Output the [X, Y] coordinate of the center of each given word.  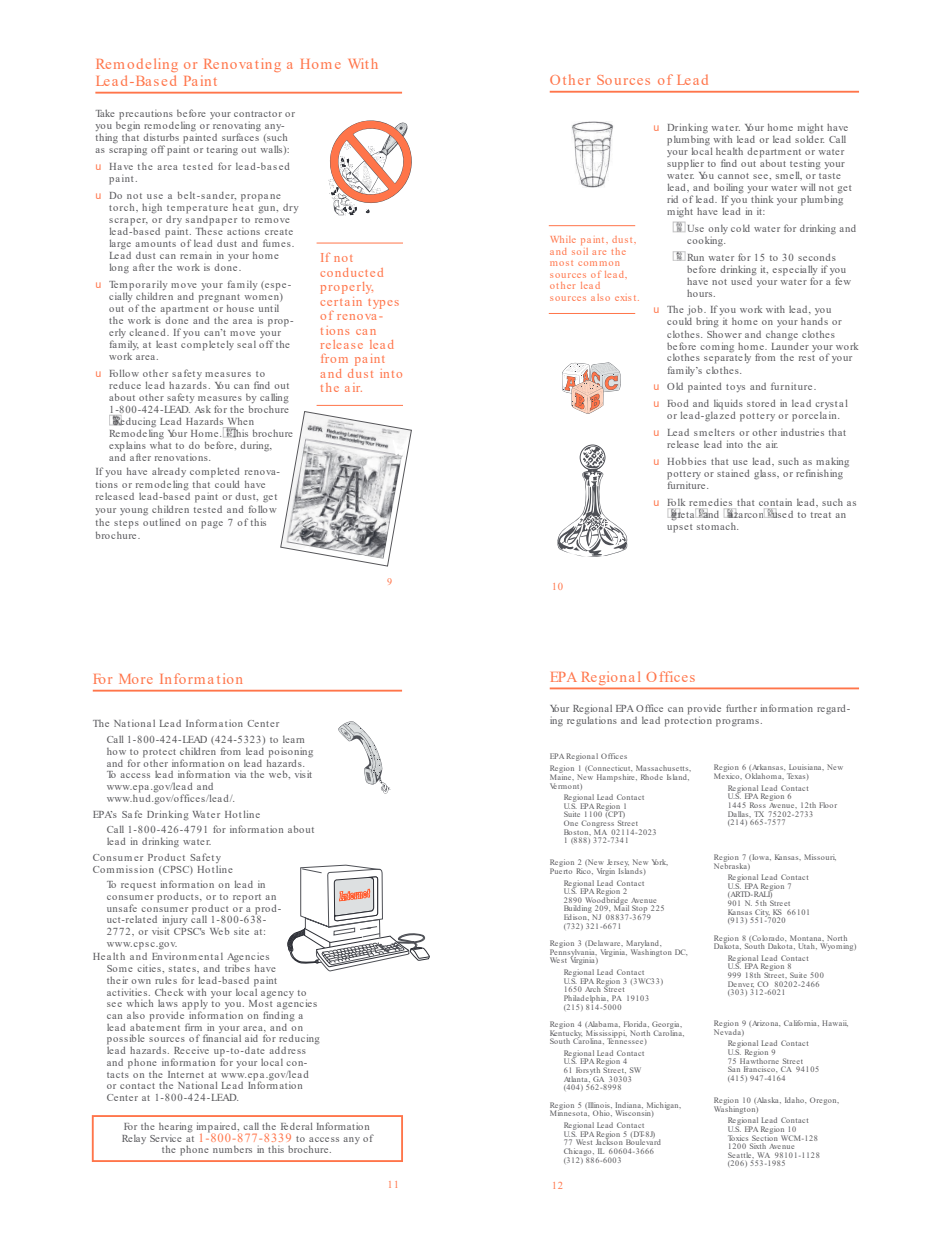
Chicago [579, 1153]
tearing [222, 151]
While [563, 239]
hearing [176, 1127]
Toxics [739, 1138]
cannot [733, 176]
